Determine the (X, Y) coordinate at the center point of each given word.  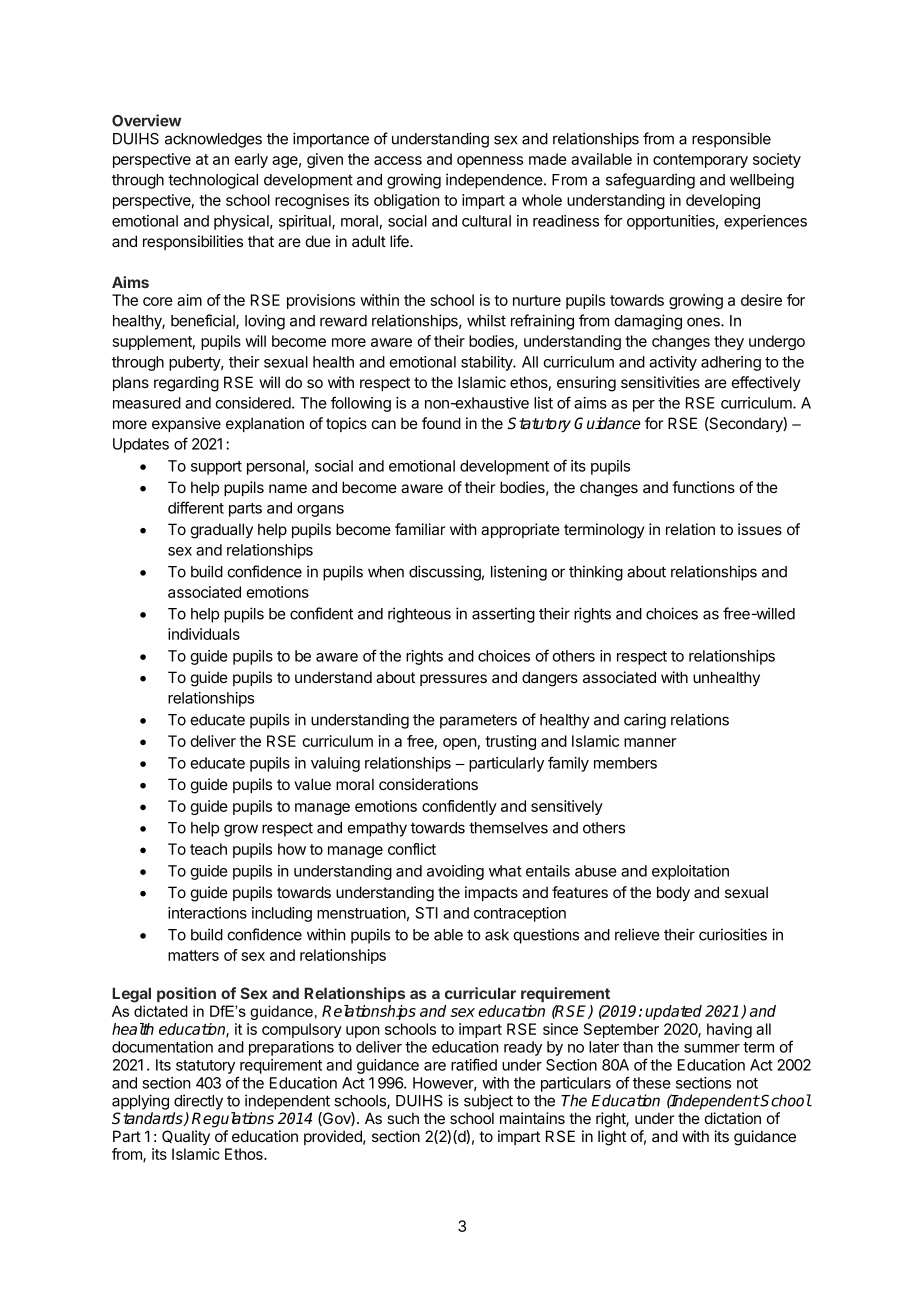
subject (488, 1102)
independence (495, 181)
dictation (732, 1118)
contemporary (700, 161)
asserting (503, 615)
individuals (204, 634)
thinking (596, 573)
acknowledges (213, 140)
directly (198, 1102)
